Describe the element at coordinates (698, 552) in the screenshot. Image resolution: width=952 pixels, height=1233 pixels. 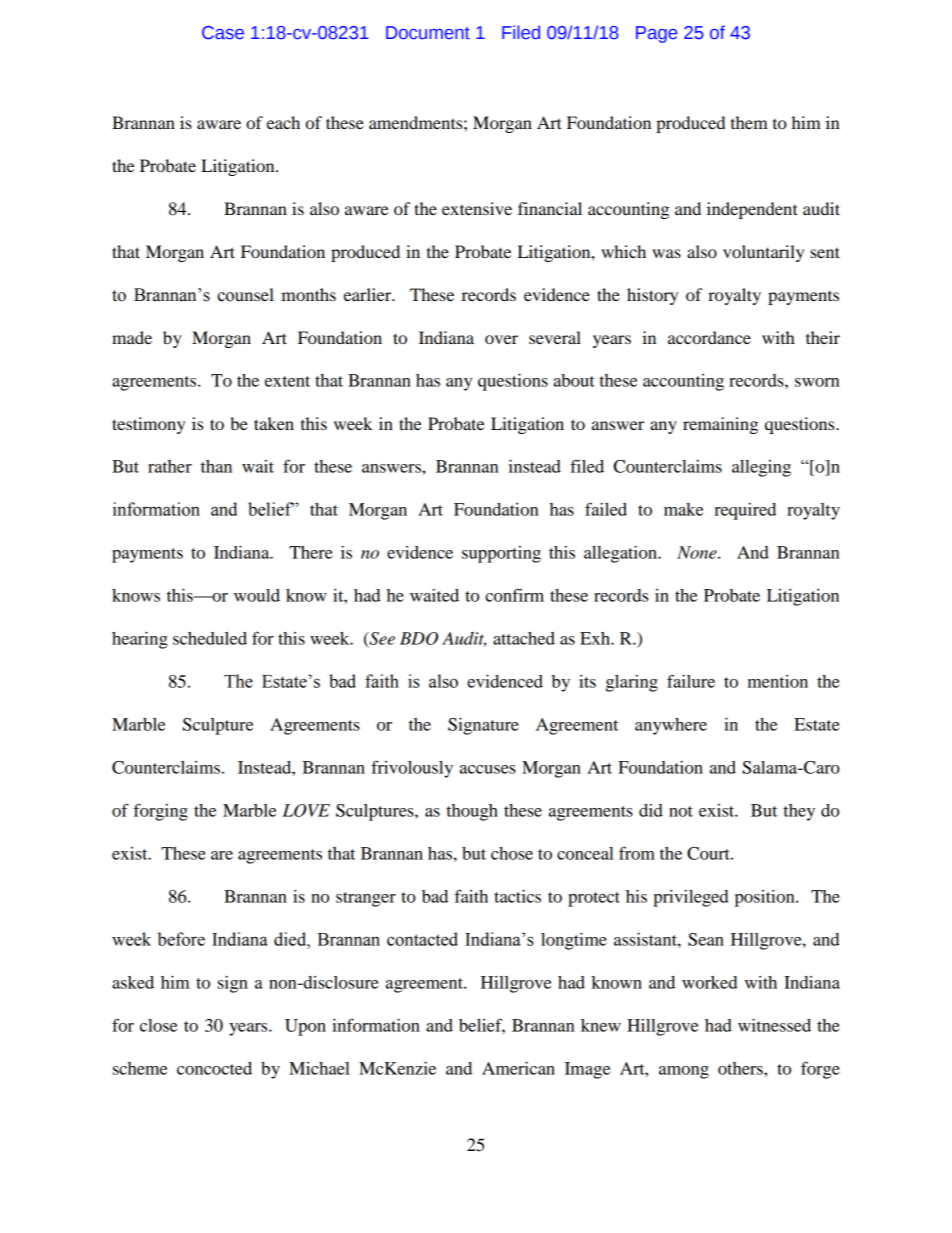
I see `None` at that location.
